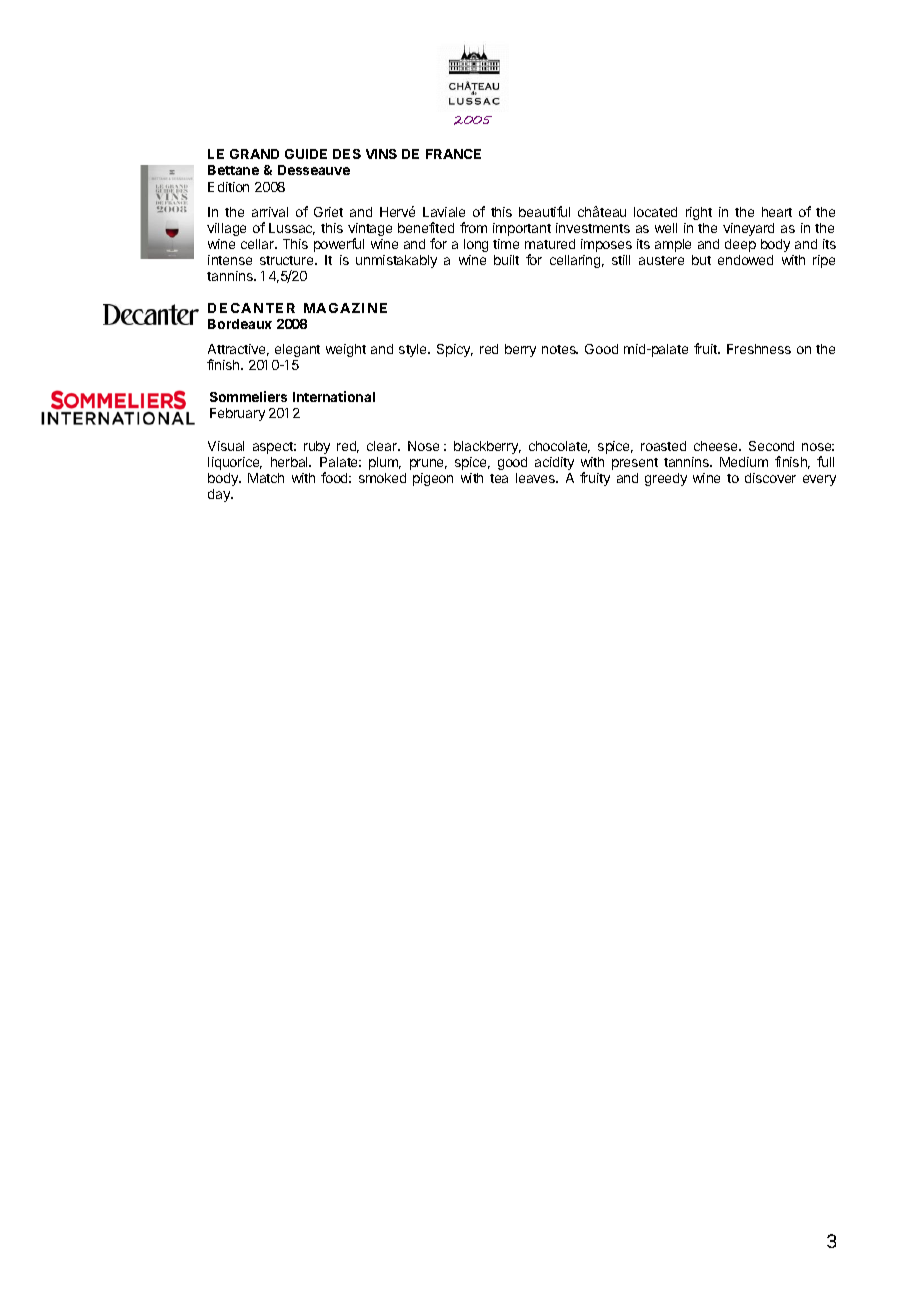  I want to click on Bordeaux, so click(240, 324).
